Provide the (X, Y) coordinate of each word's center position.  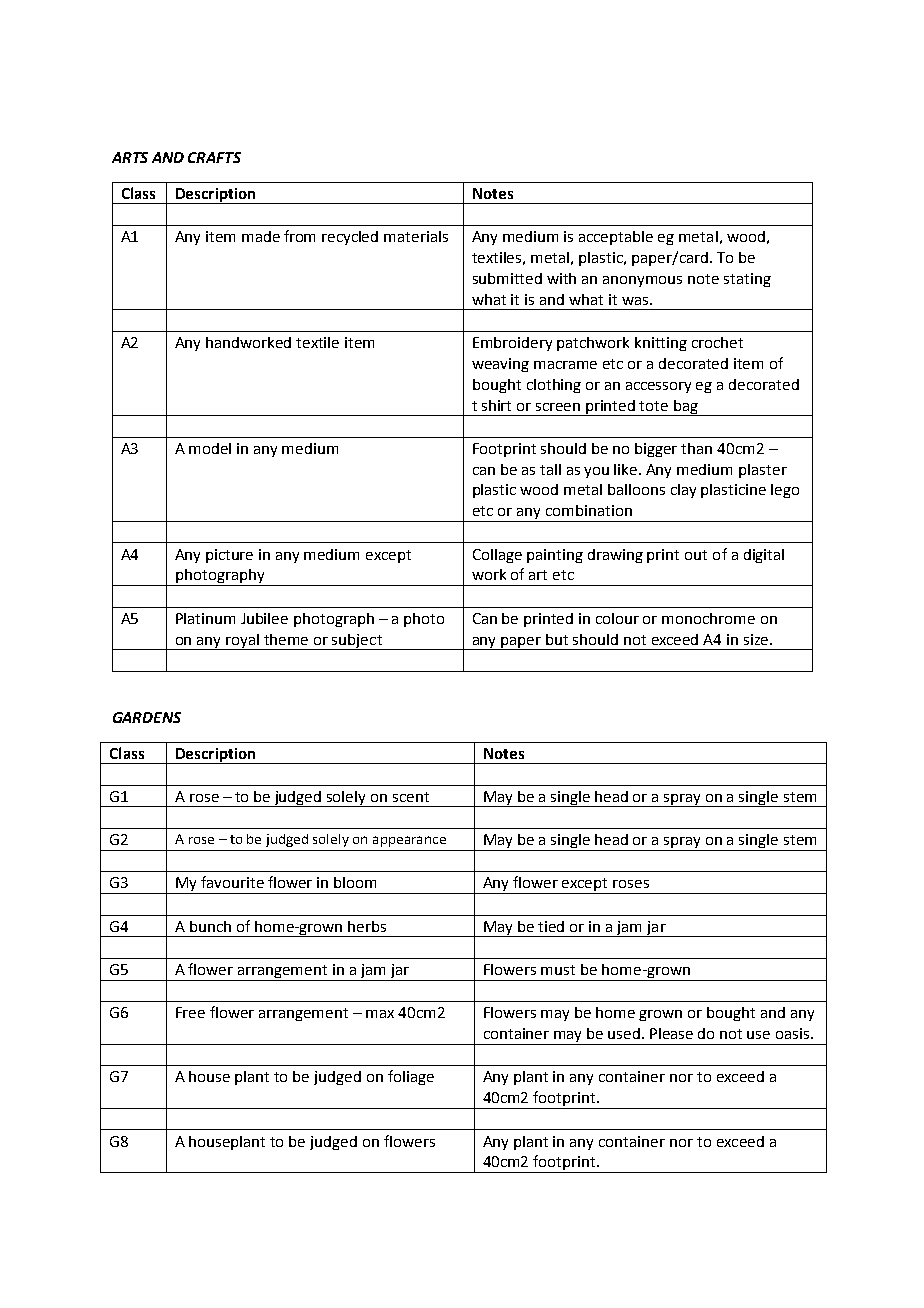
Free (190, 1012)
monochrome (708, 618)
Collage (497, 556)
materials (416, 236)
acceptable (616, 238)
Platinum (205, 618)
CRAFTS (214, 157)
